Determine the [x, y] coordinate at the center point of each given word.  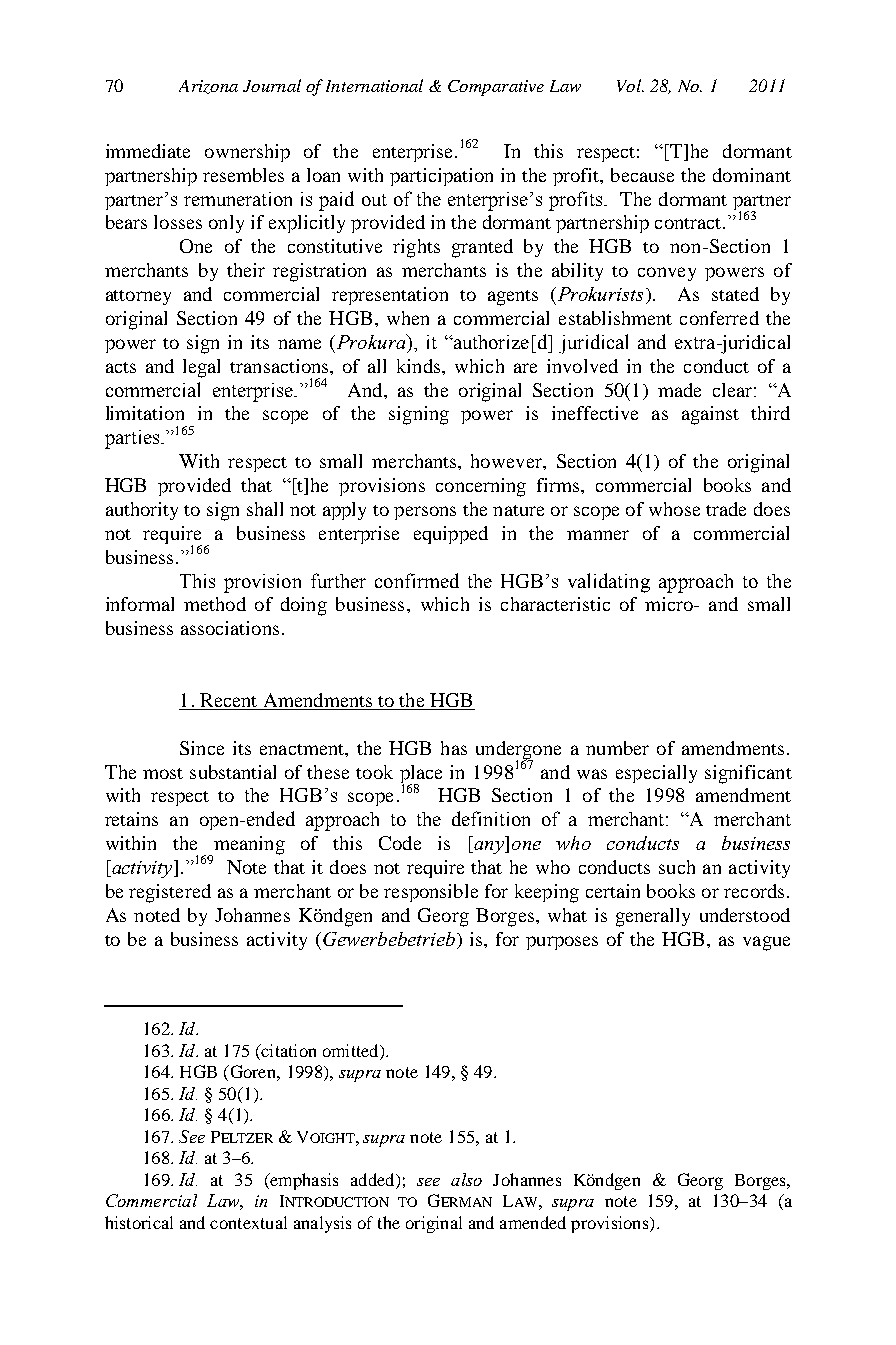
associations [230, 628]
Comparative [496, 88]
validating [609, 583]
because [642, 175]
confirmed [417, 580]
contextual [248, 1222]
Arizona [208, 87]
